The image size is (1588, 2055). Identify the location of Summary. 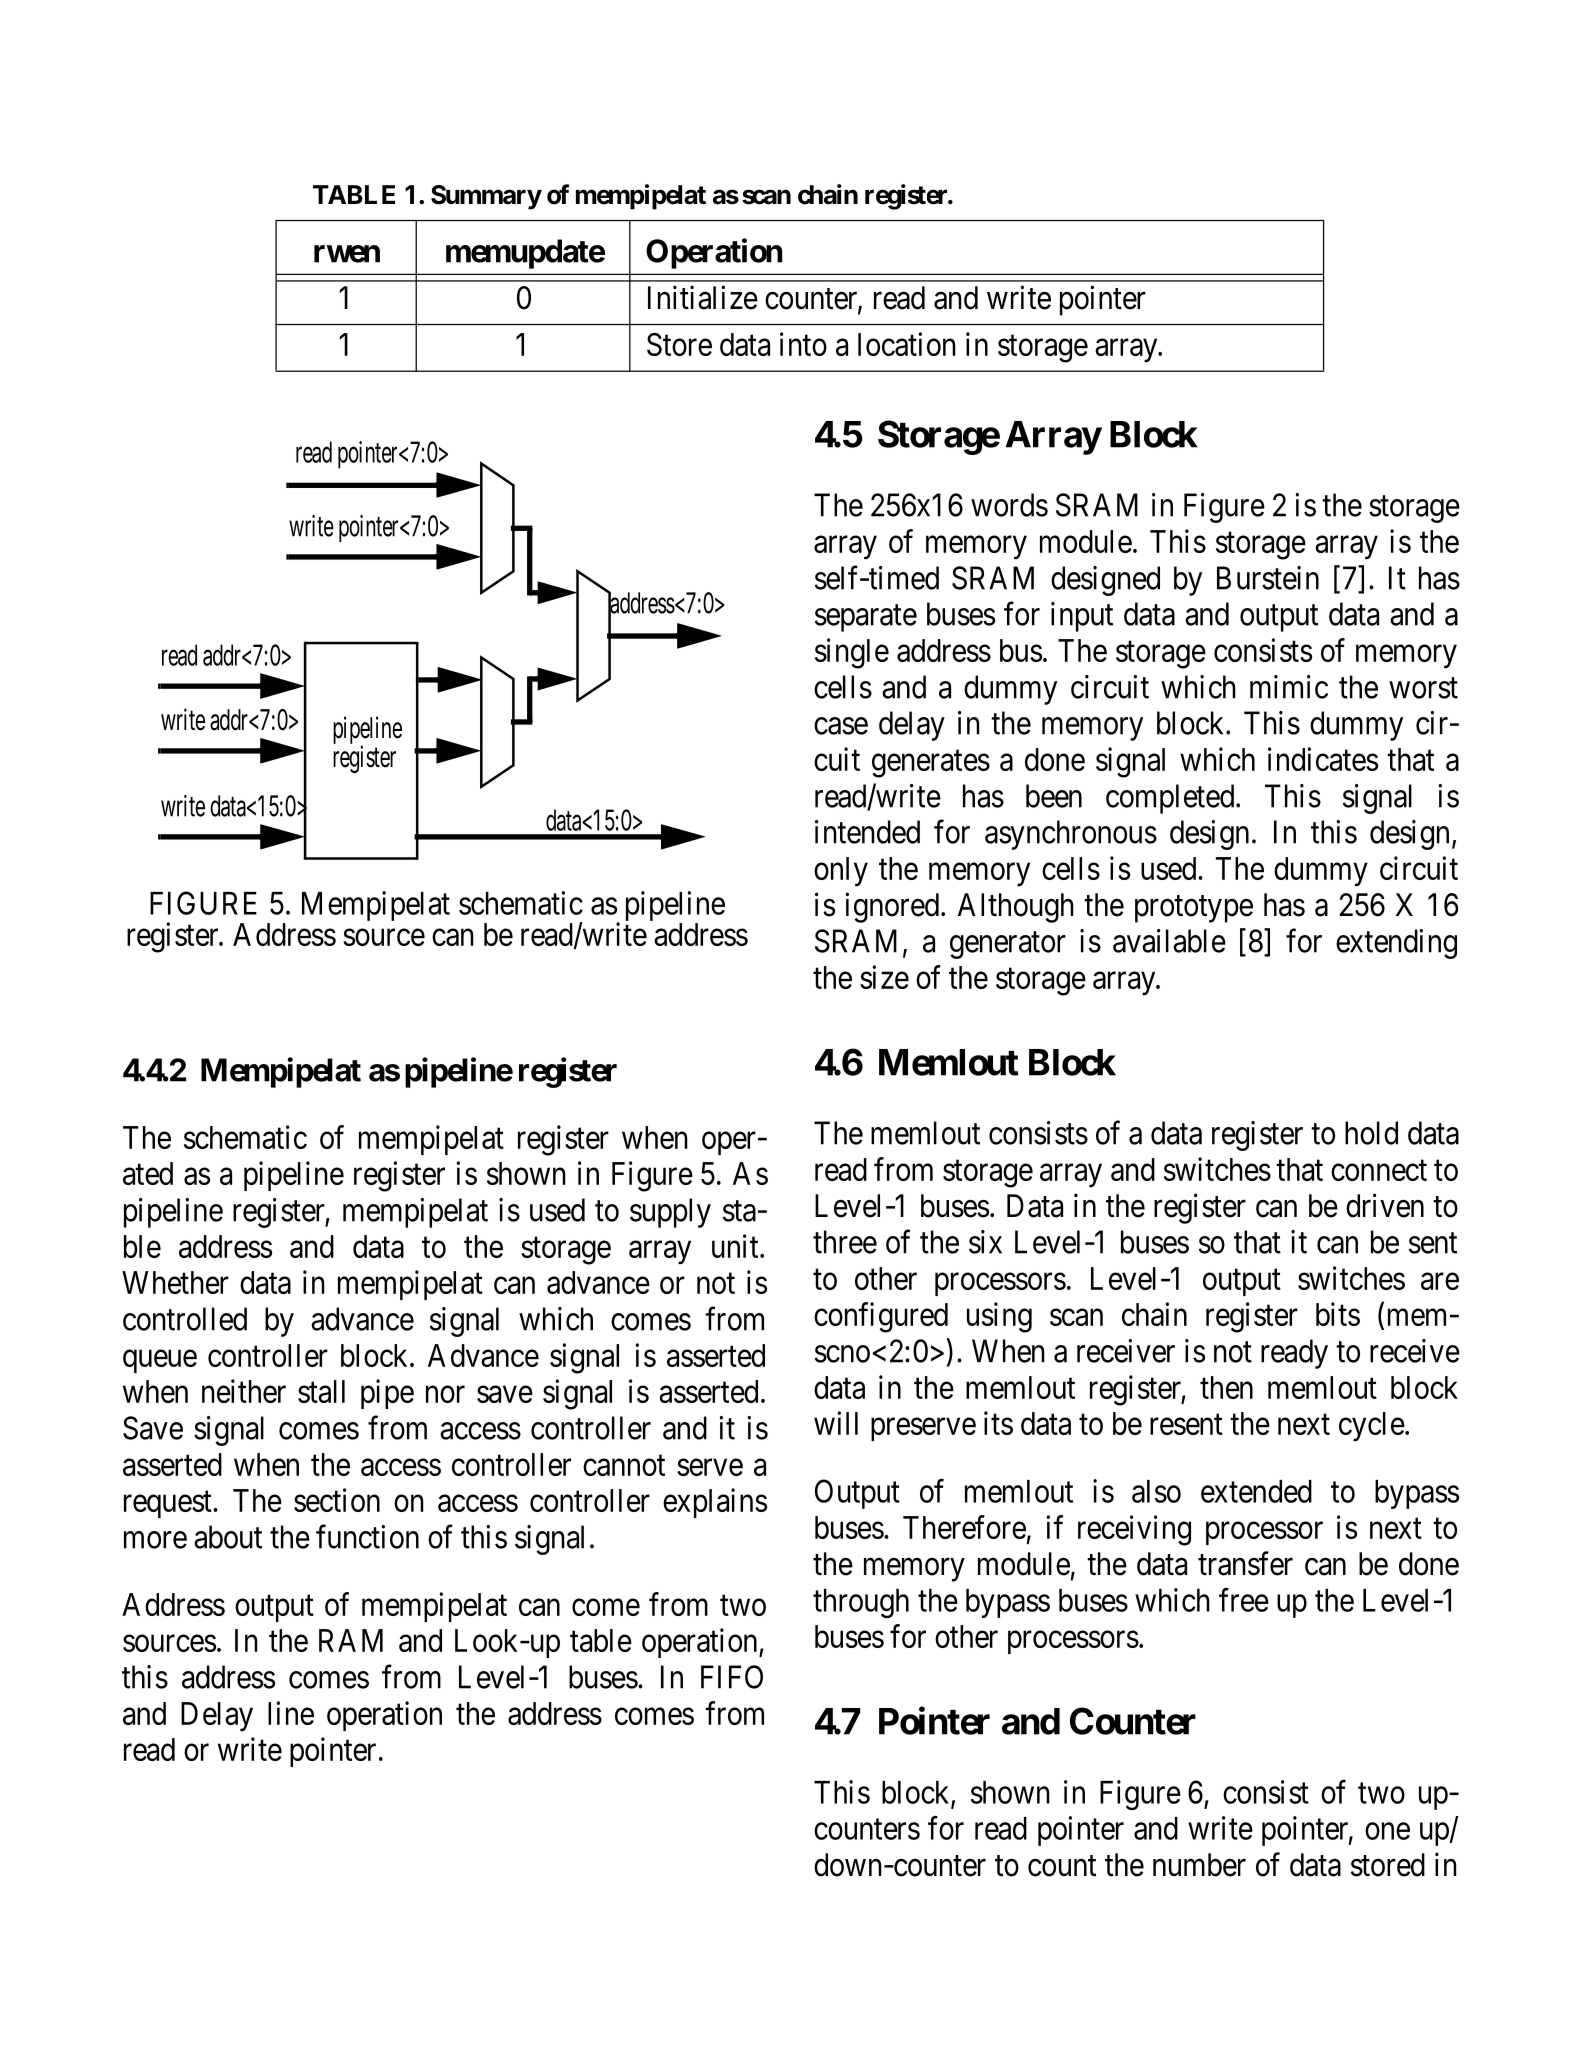
(486, 197).
